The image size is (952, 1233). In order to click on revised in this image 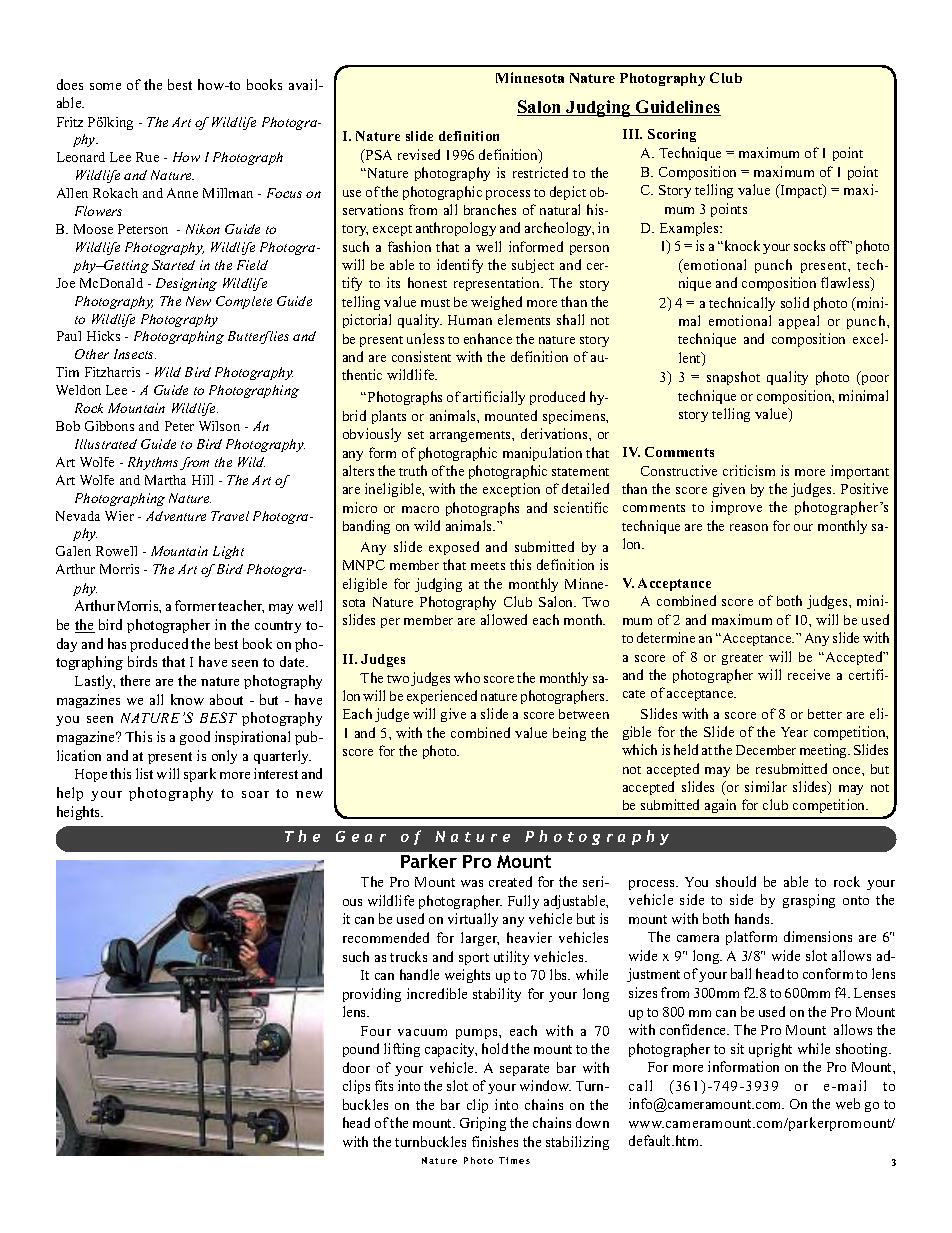, I will do `click(419, 154)`.
